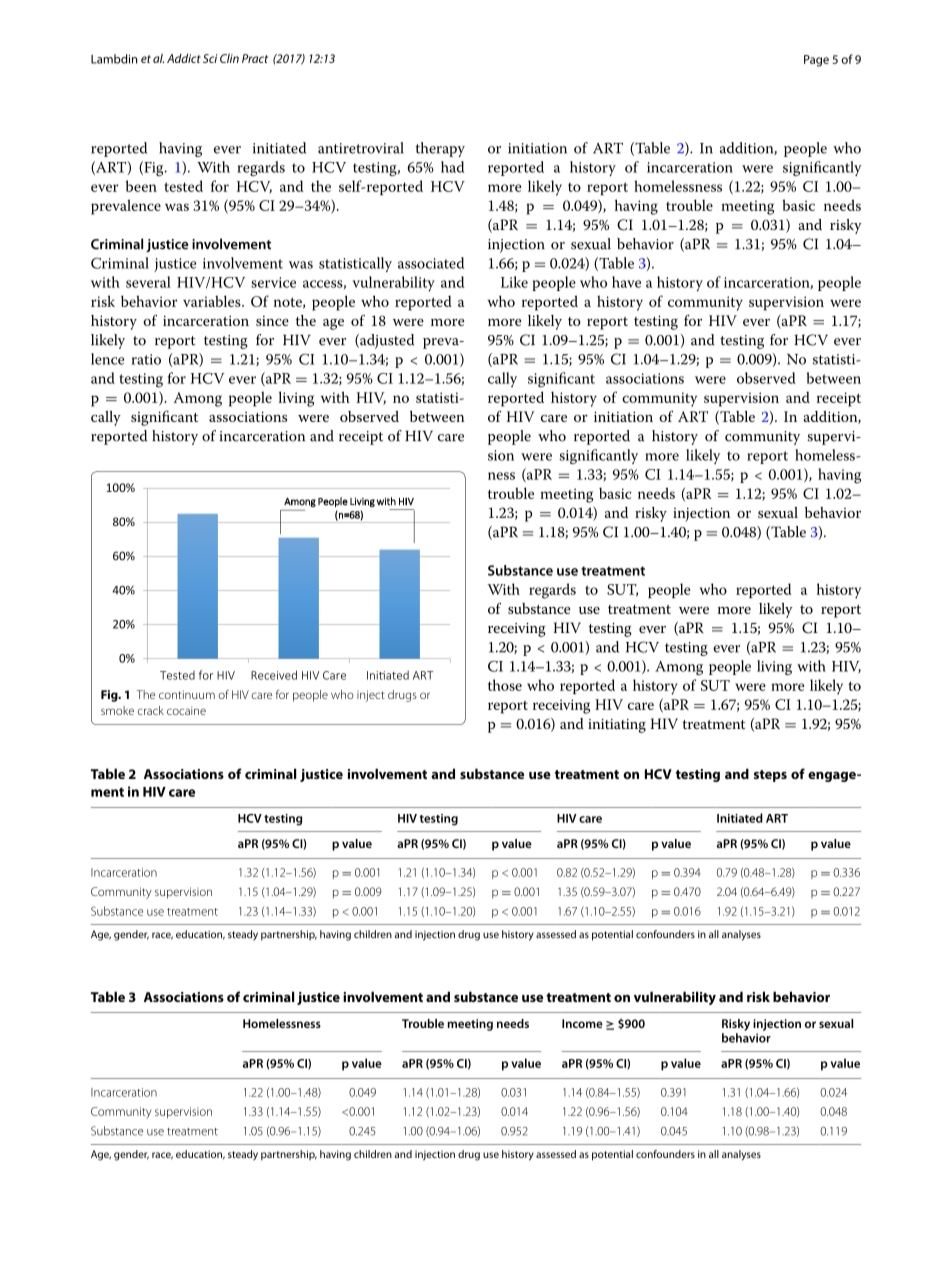  I want to click on therapy, so click(440, 149).
